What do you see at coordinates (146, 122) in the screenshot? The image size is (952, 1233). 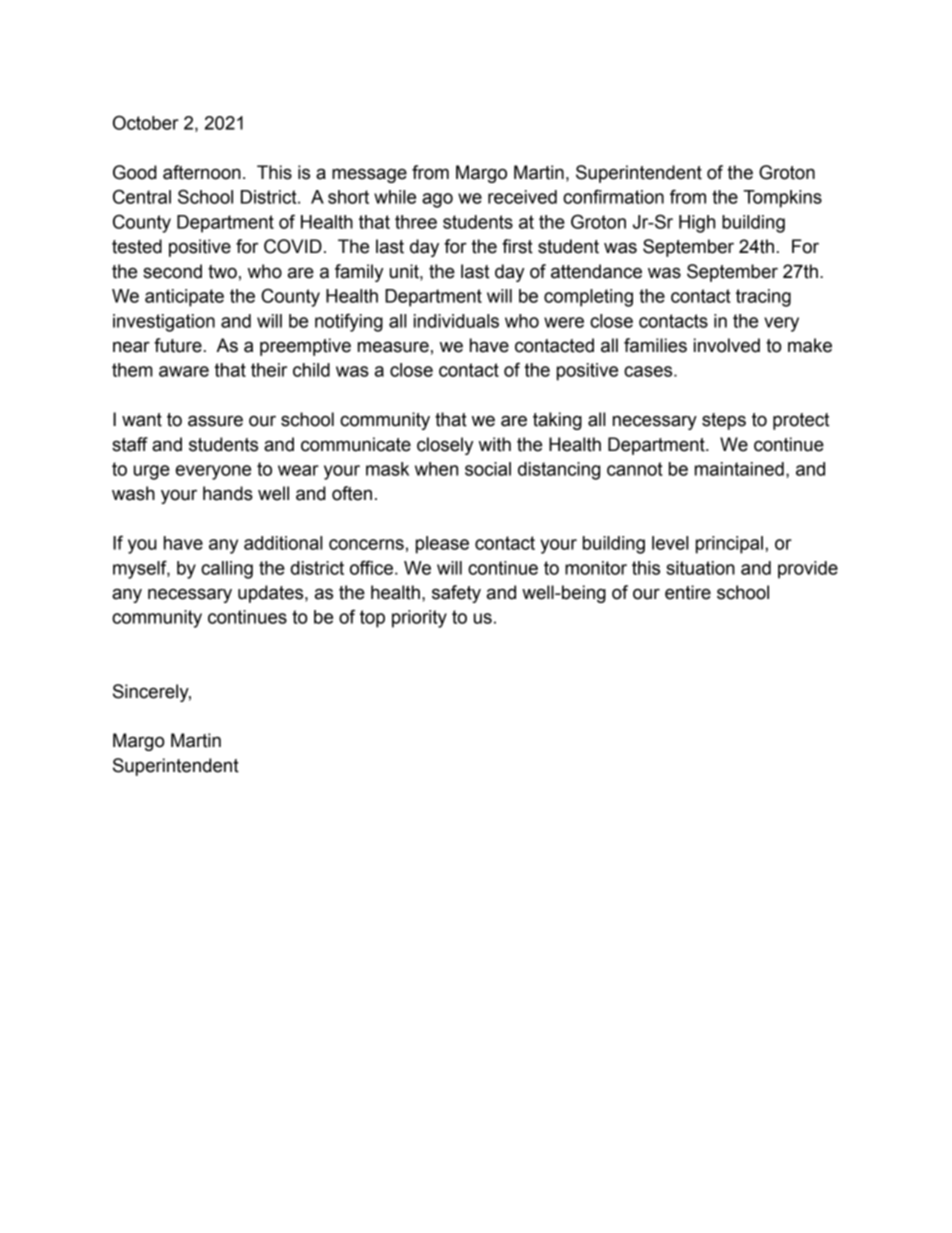 I see `October` at bounding box center [146, 122].
